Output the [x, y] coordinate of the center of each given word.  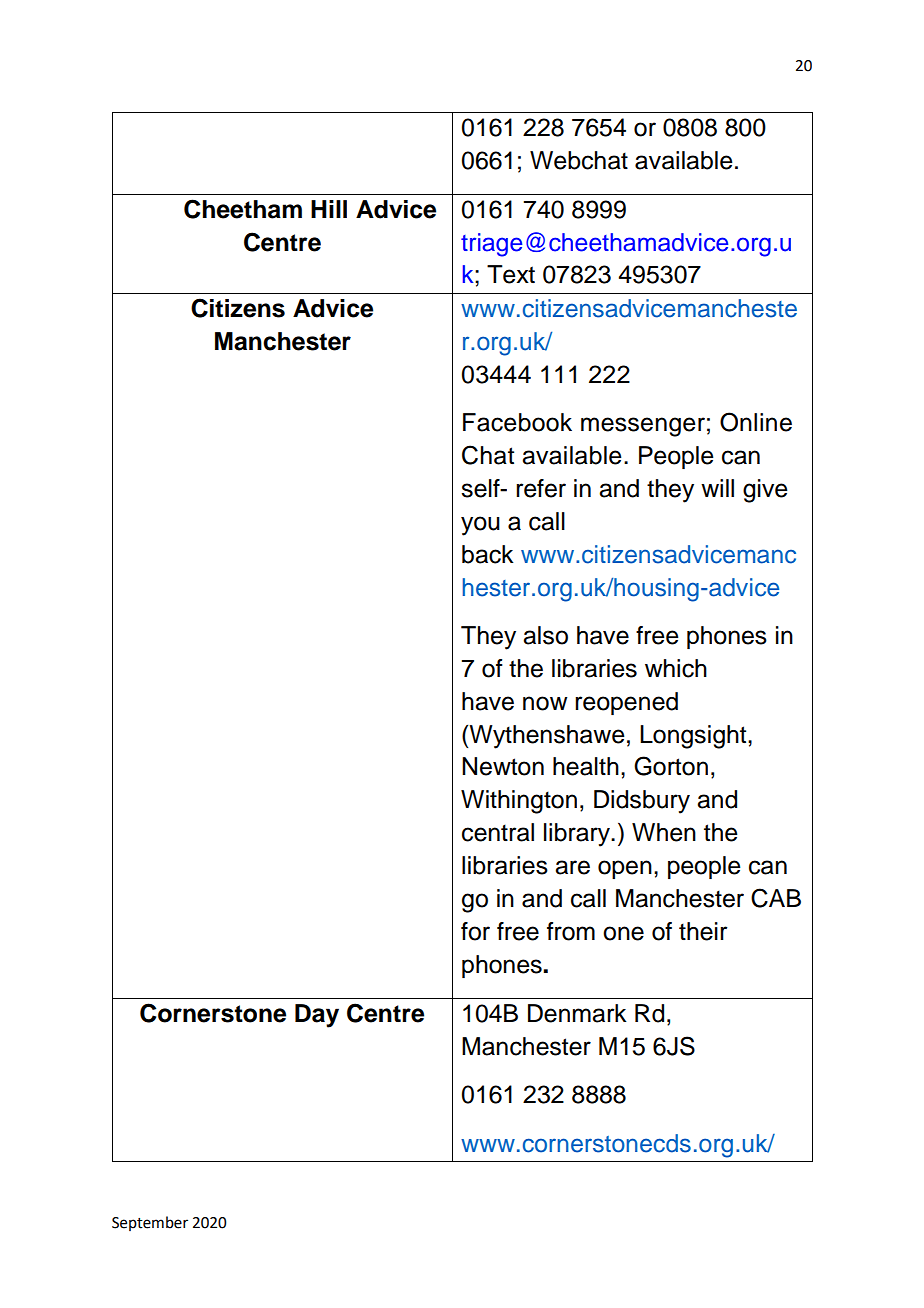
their [703, 931]
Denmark [577, 1013]
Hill [329, 209]
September [150, 1223]
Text [511, 274]
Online [756, 422]
